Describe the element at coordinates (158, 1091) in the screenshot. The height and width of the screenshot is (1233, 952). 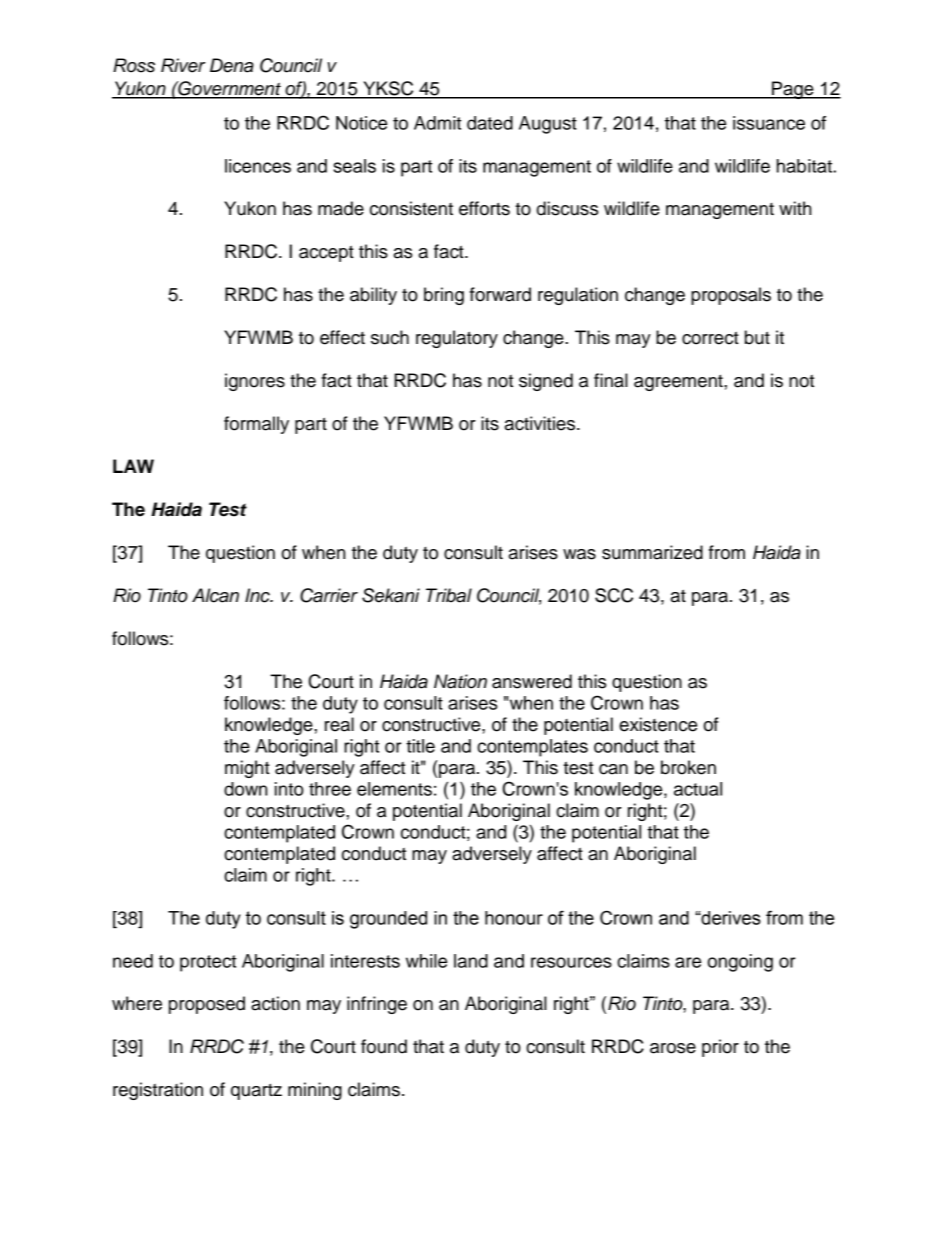
I see `registration` at that location.
